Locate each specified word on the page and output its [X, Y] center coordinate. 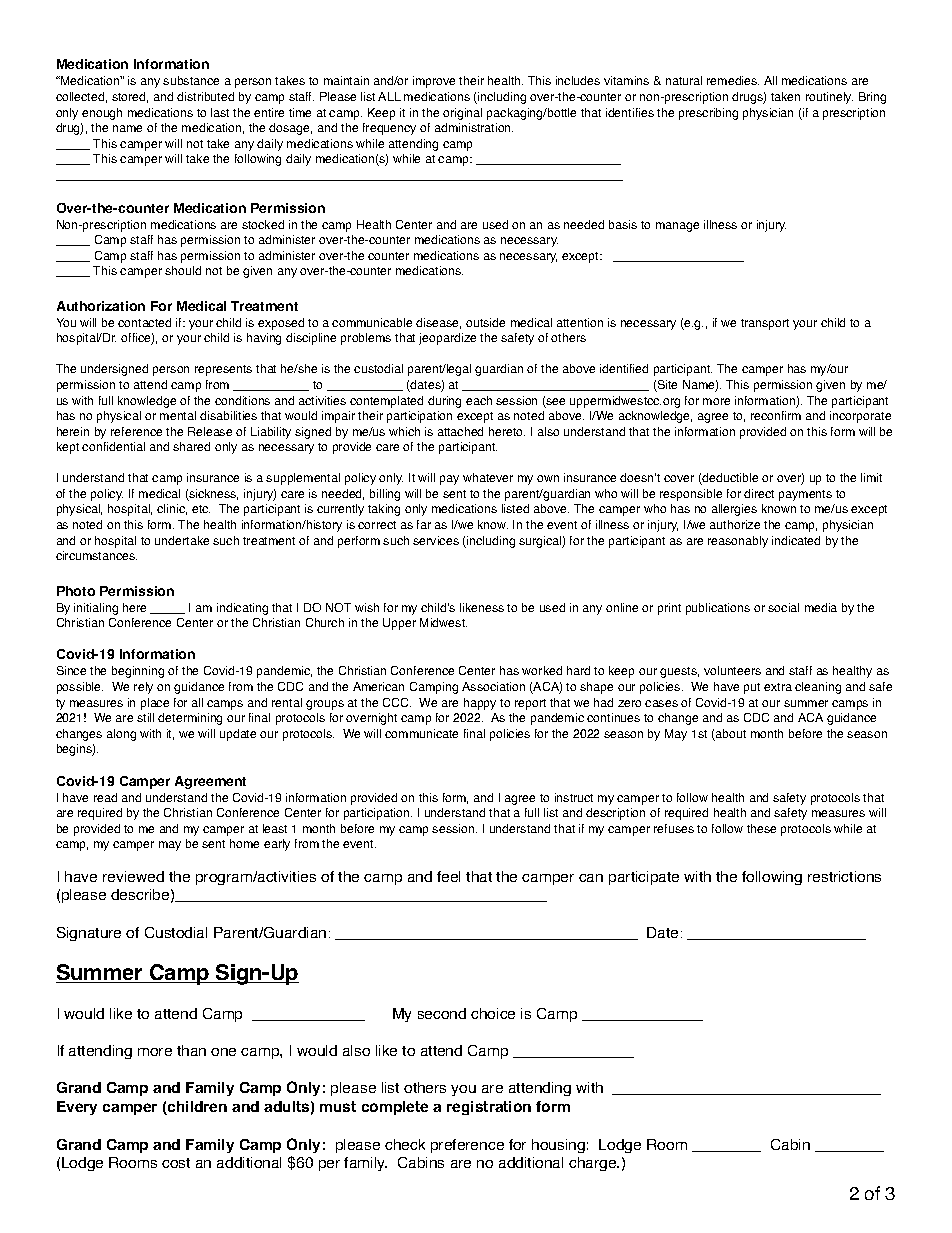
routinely [829, 98]
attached [460, 431]
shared [191, 446]
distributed [205, 96]
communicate [421, 733]
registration [489, 1108]
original [462, 114]
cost [176, 1163]
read [105, 797]
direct [759, 493]
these [761, 828]
